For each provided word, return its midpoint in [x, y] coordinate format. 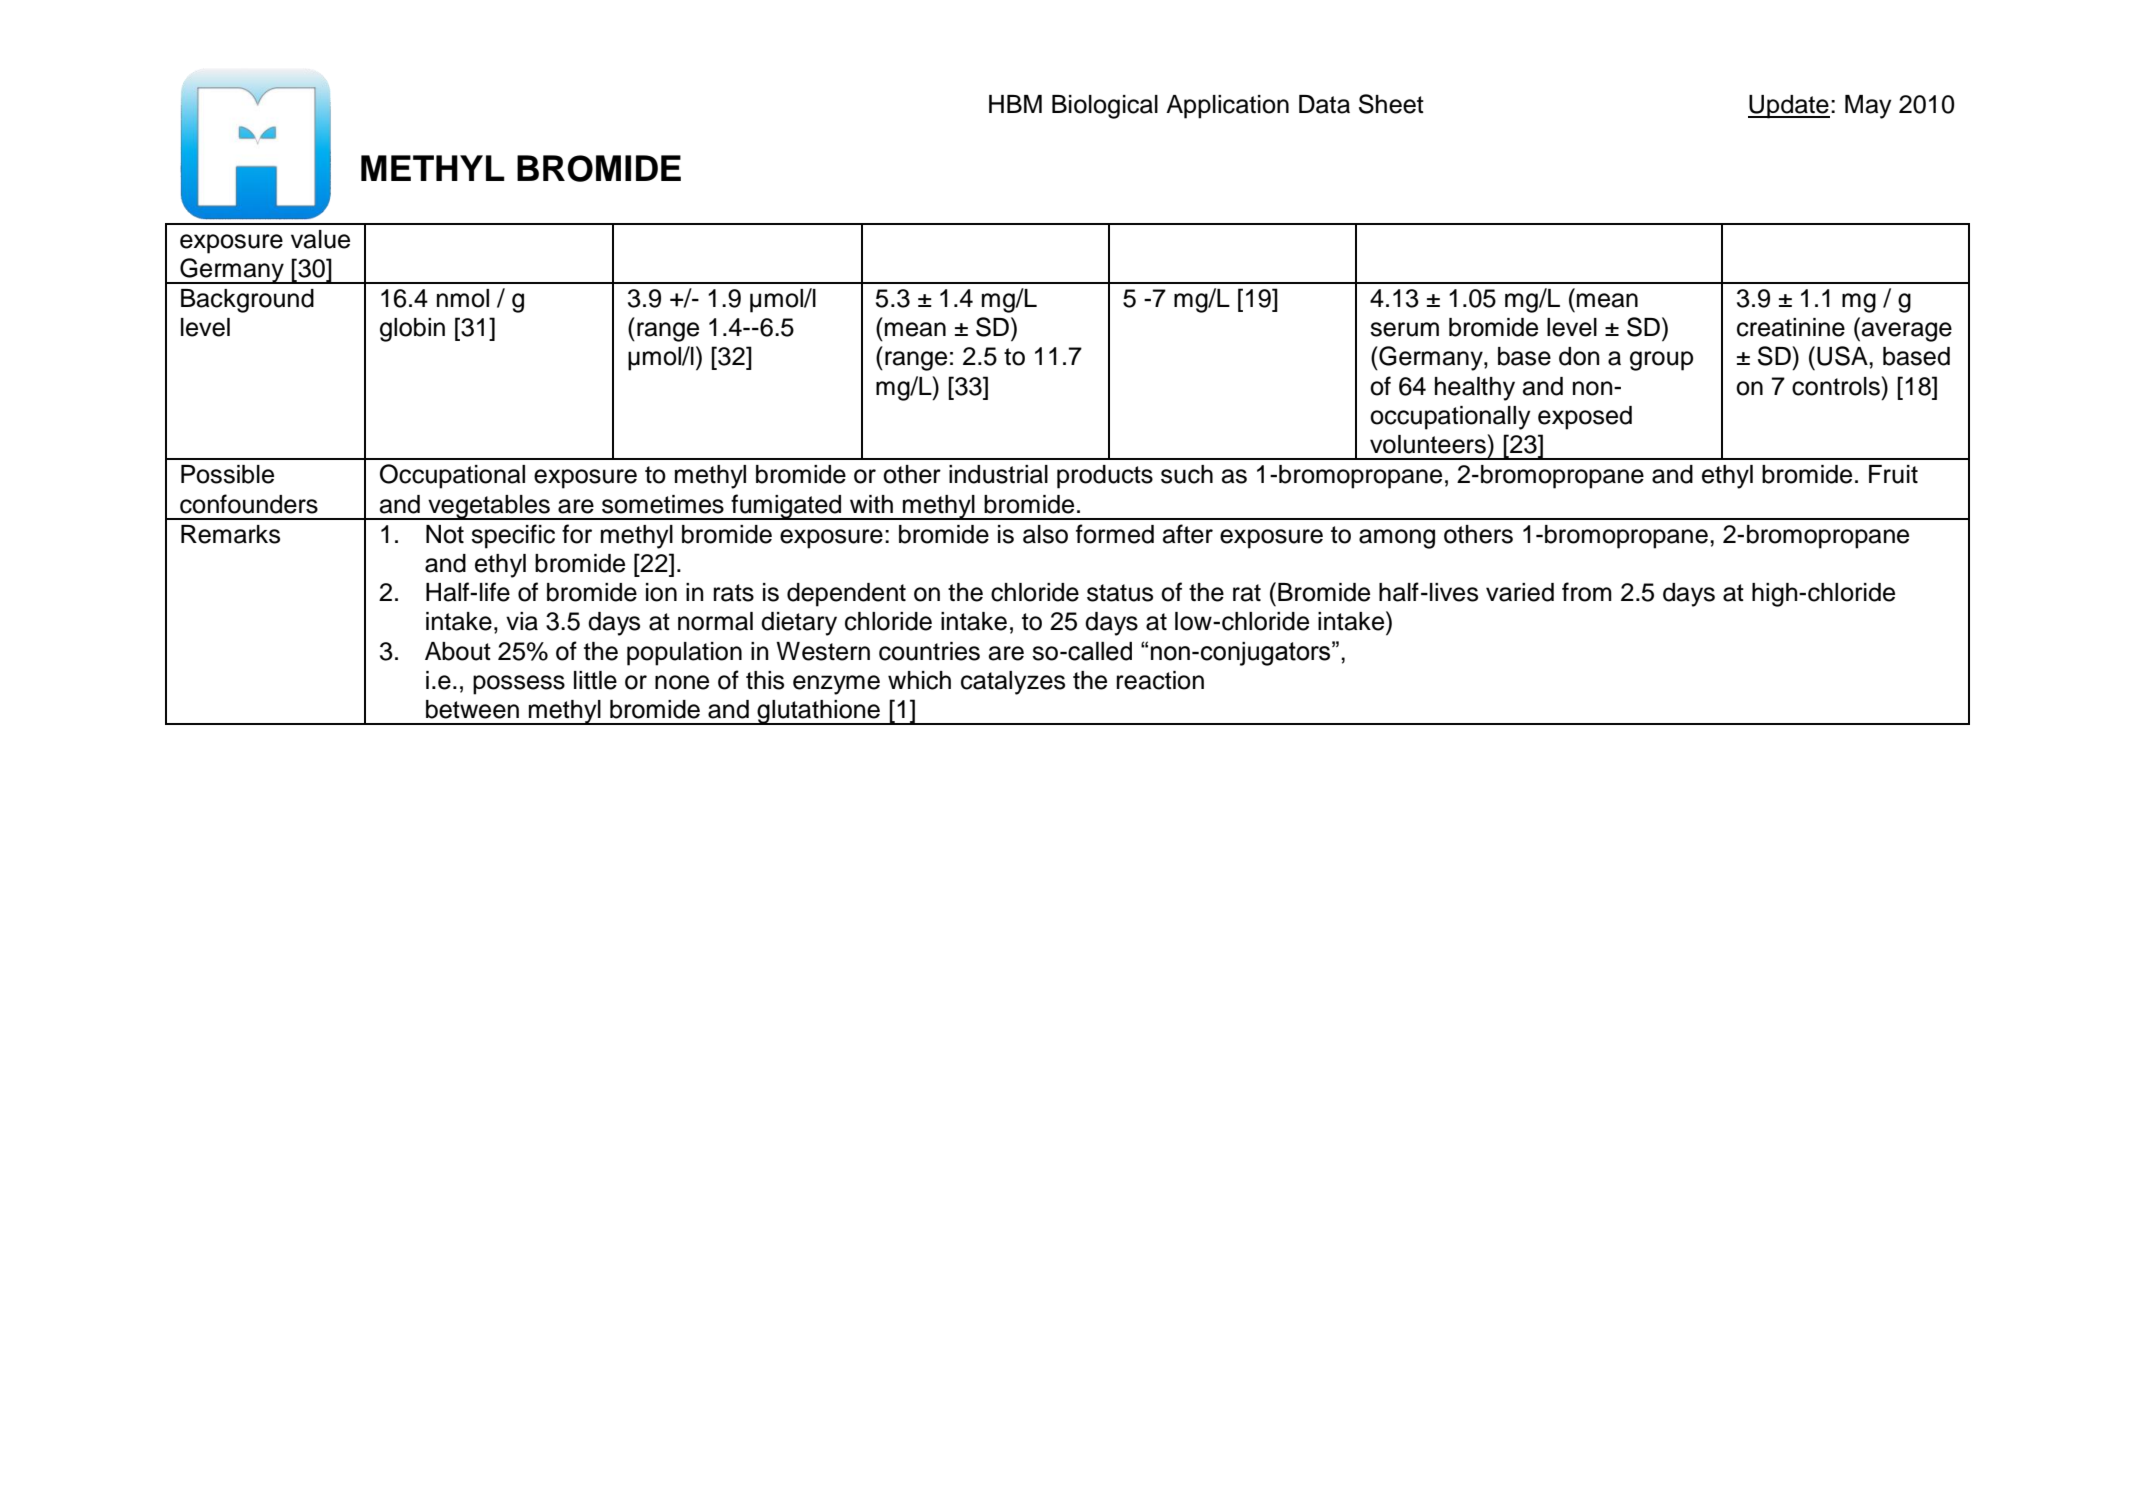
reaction [1160, 680]
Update [1789, 107]
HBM [1015, 104]
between [472, 709]
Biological [1105, 107]
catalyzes [1013, 683]
